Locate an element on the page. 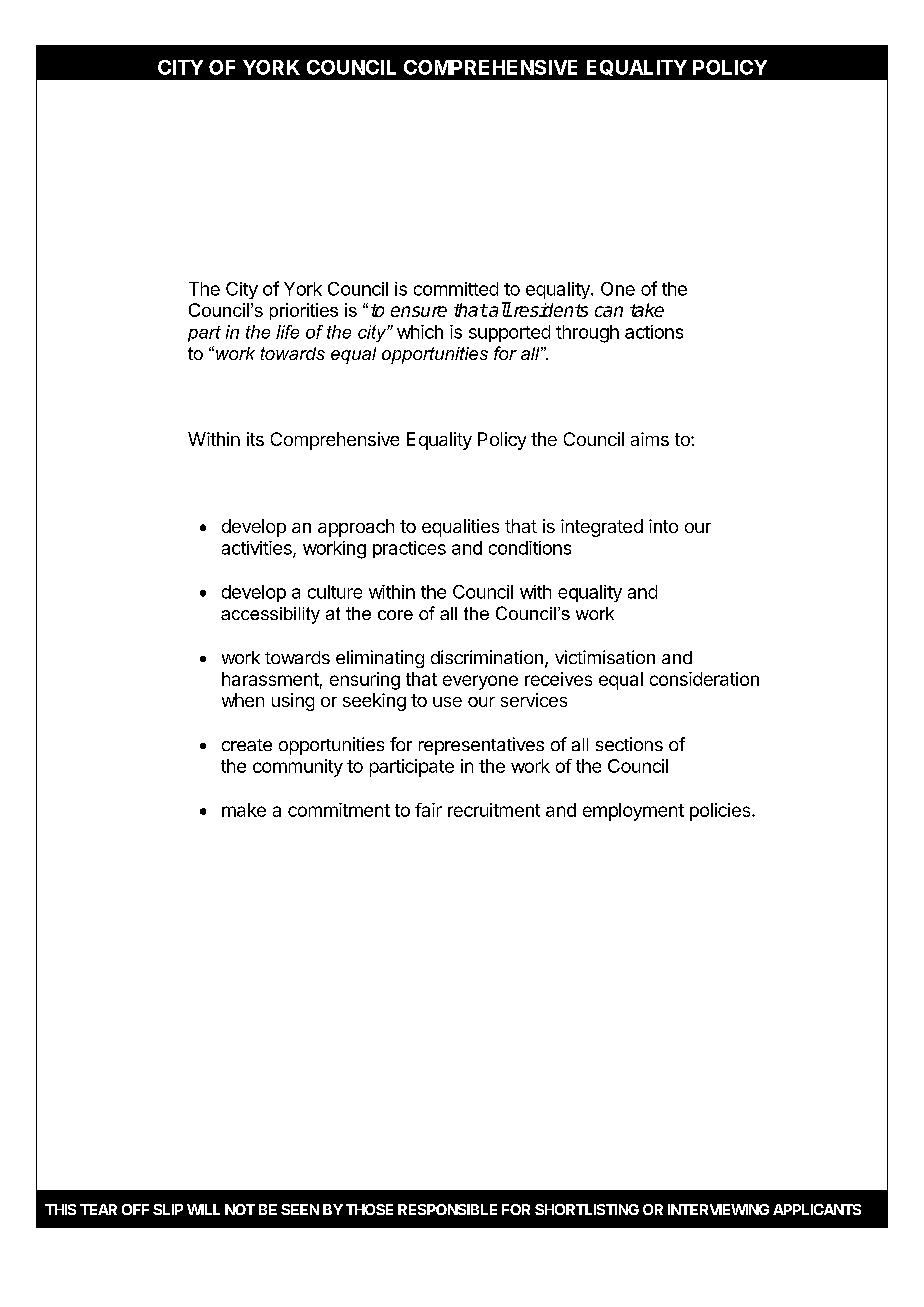  actions is located at coordinates (654, 332).
